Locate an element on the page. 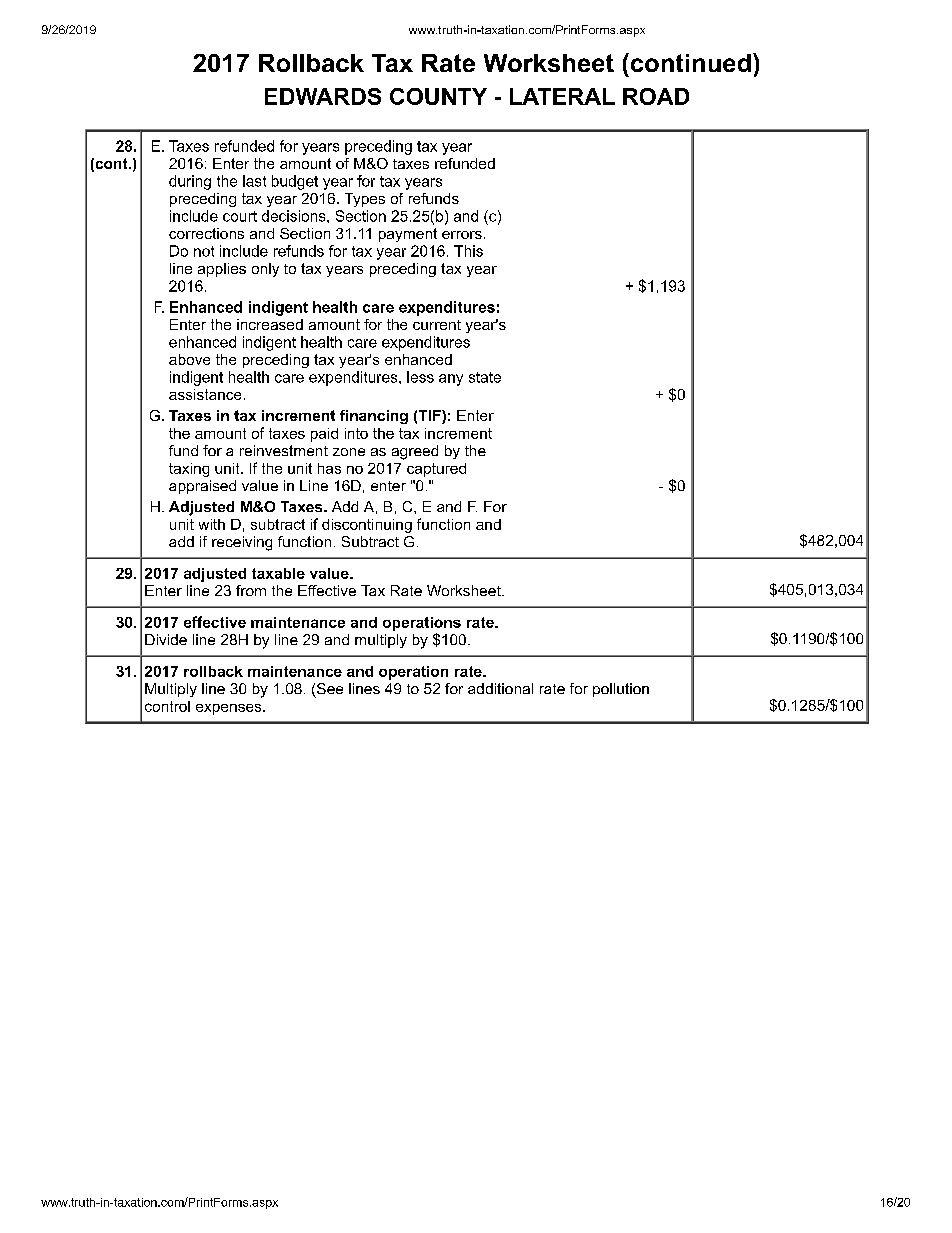  state is located at coordinates (485, 377).
